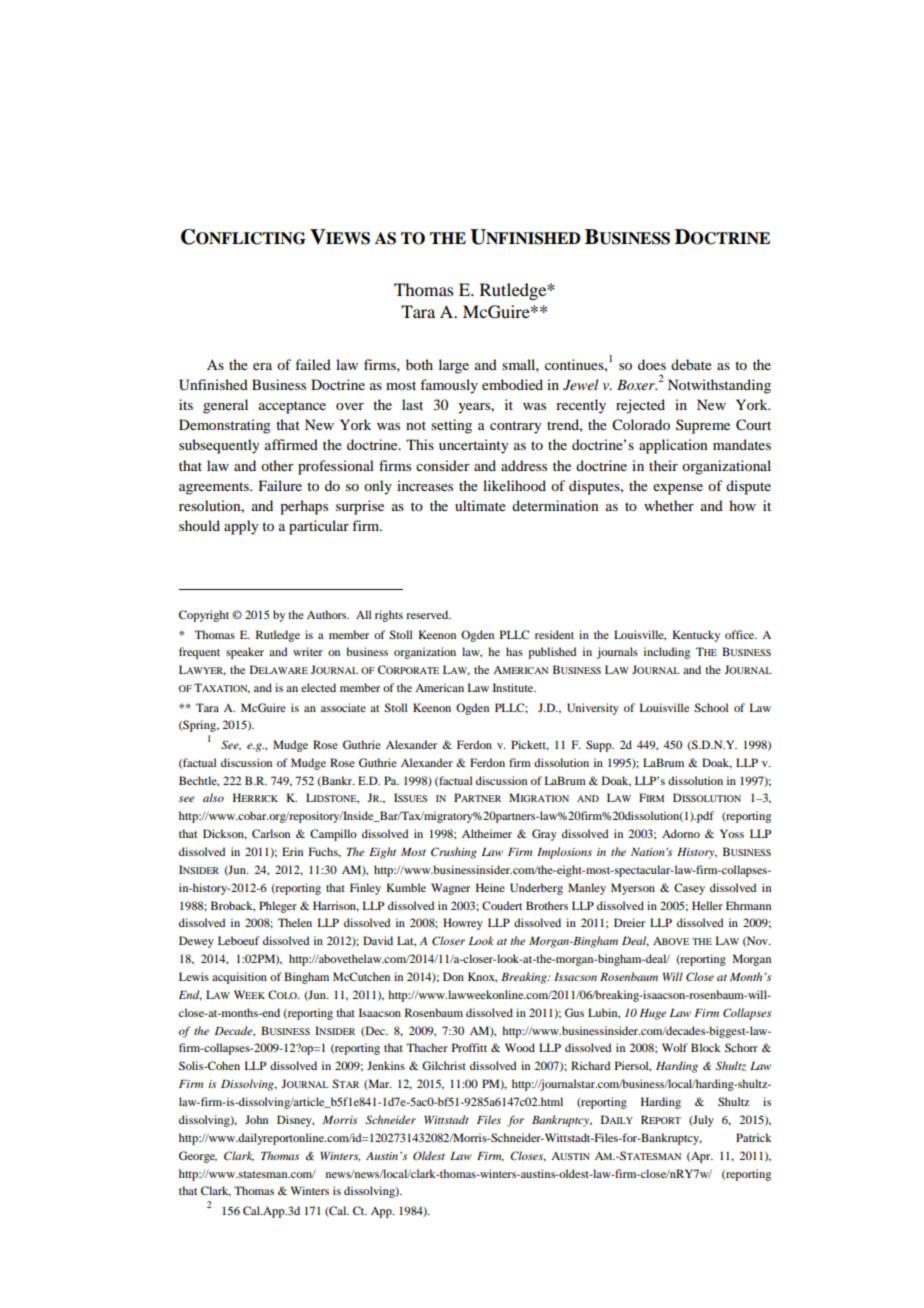 Image resolution: width=924 pixels, height=1308 pixels. What do you see at coordinates (256, 1119) in the screenshot?
I see `John` at bounding box center [256, 1119].
